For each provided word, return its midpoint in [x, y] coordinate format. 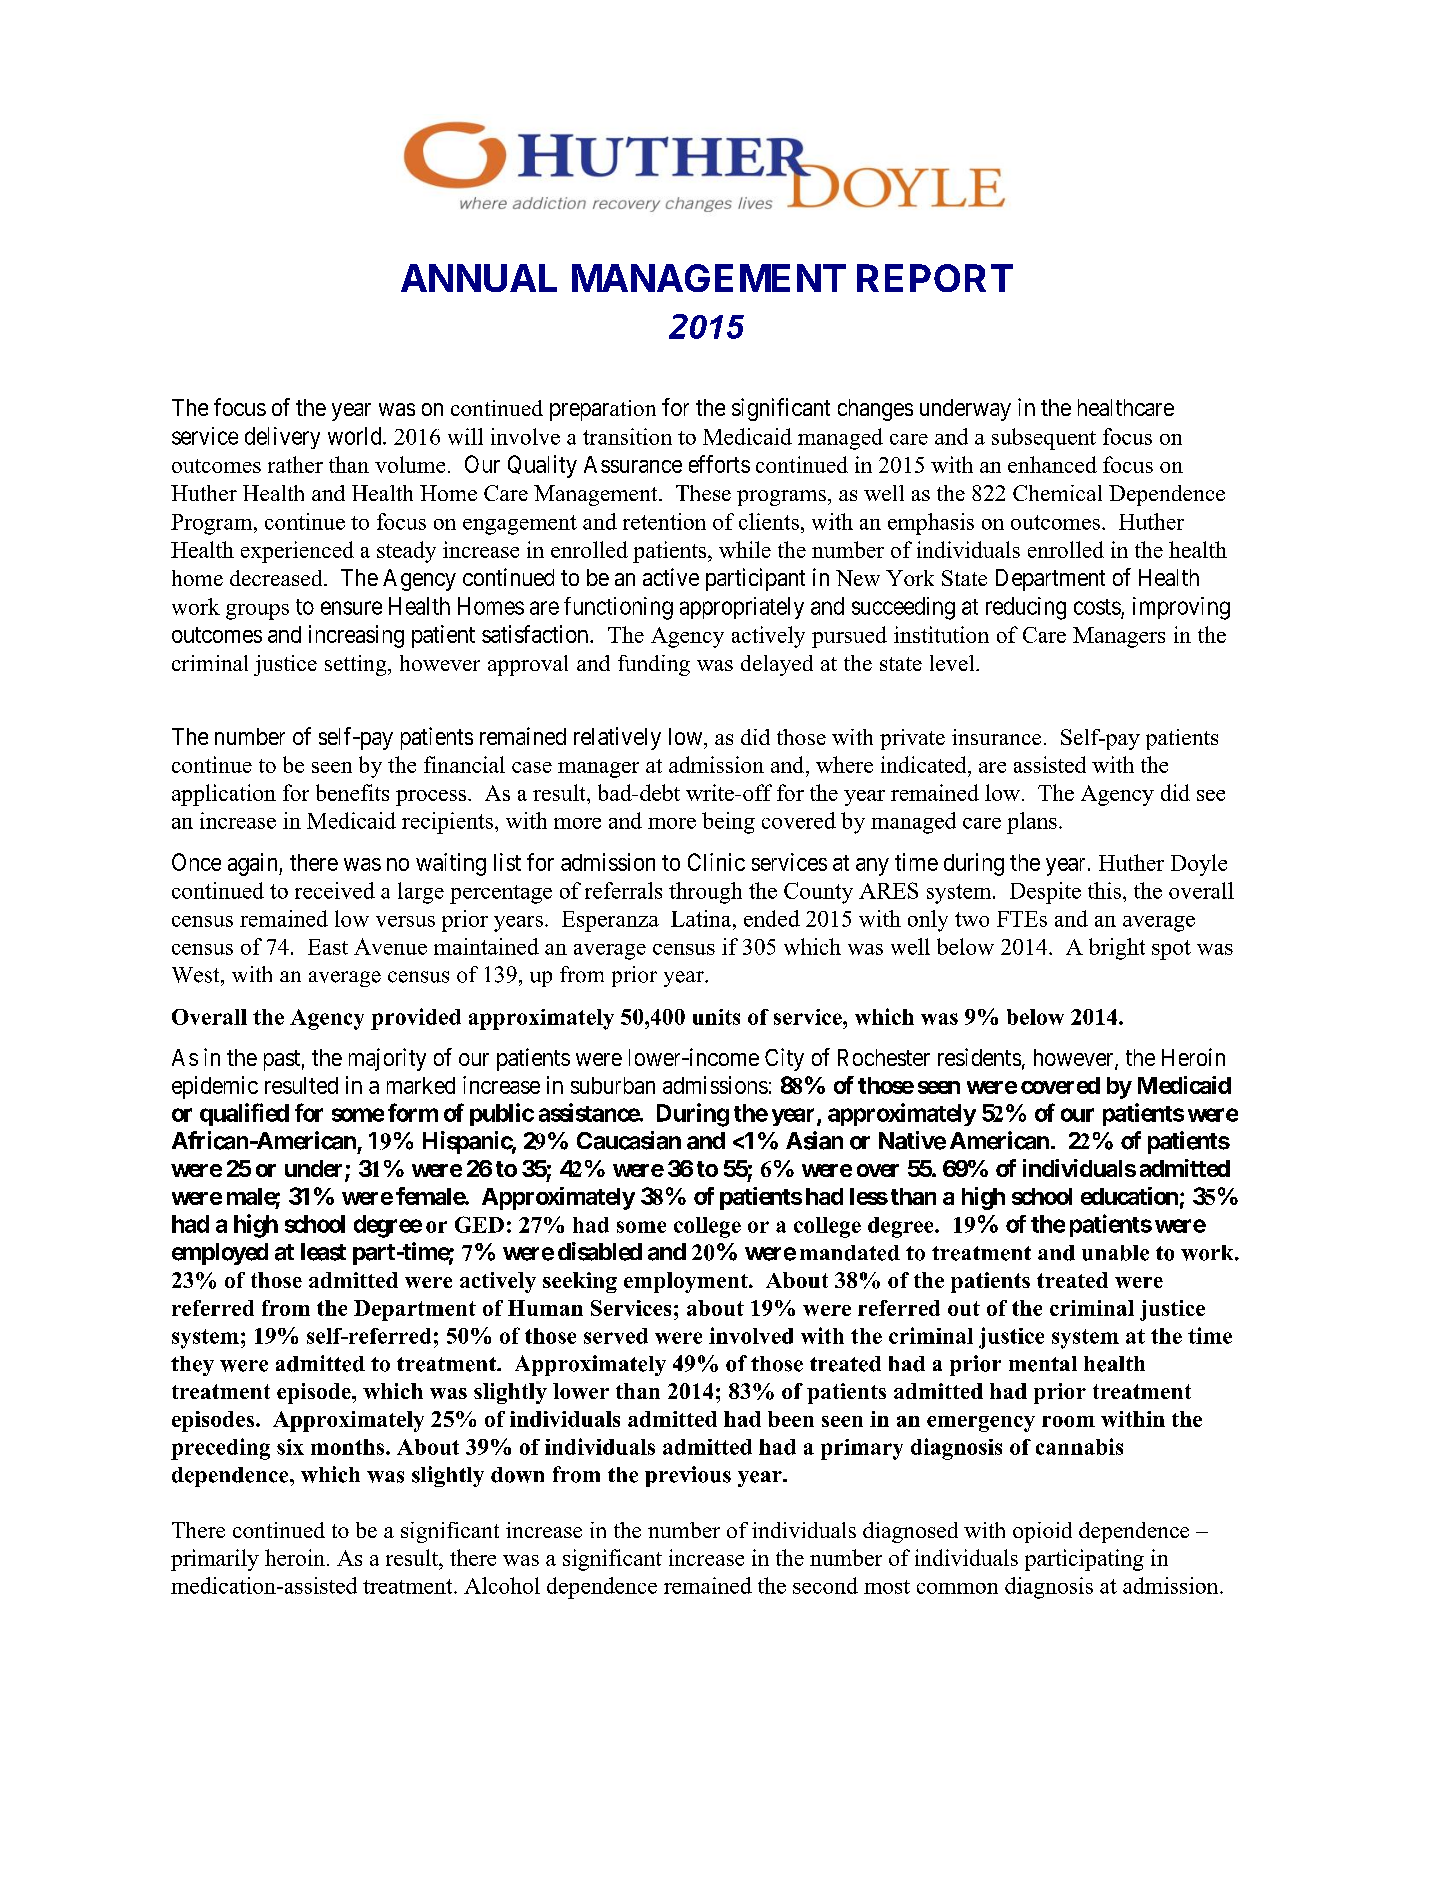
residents [979, 1057]
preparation [603, 410]
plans [1032, 823]
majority [387, 1059]
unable [1115, 1253]
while [745, 549]
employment [687, 1282]
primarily [215, 1560]
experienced [297, 552]
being [728, 823]
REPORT [935, 278]
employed [220, 1254]
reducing [1026, 608]
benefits [352, 792]
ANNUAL [479, 278]
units [716, 1017]
